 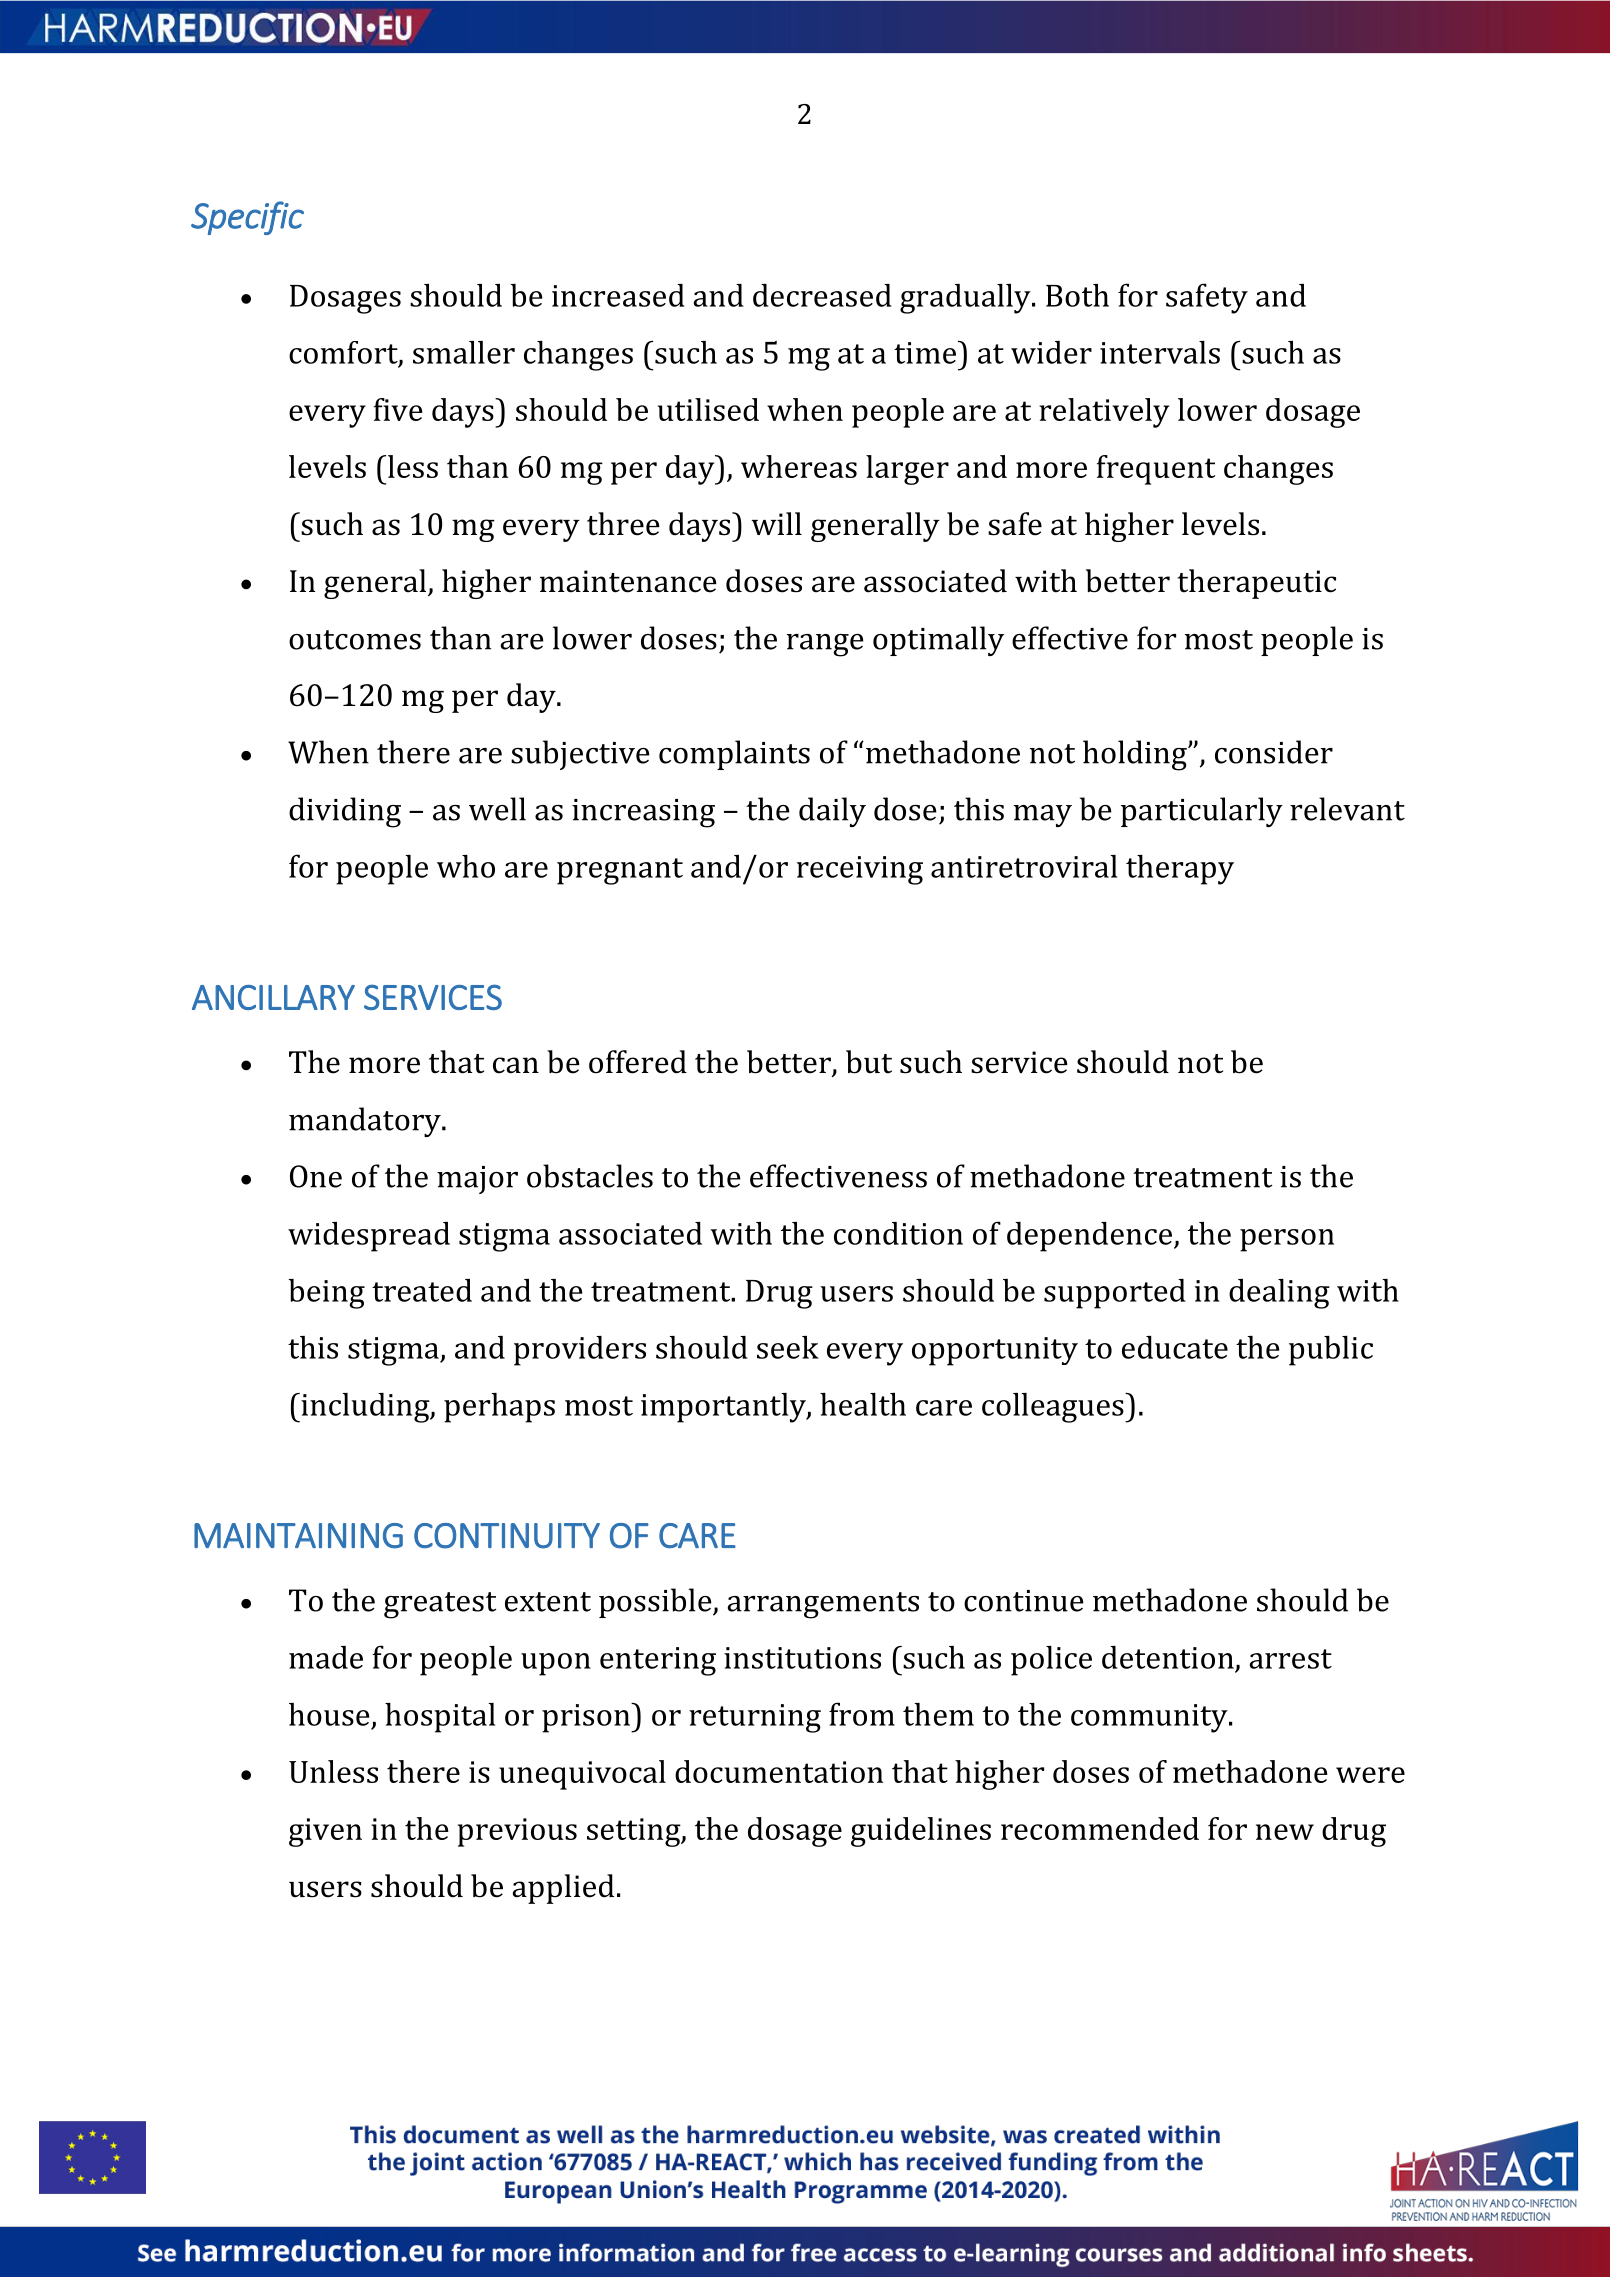 I want to click on decreased, so click(x=822, y=295).
